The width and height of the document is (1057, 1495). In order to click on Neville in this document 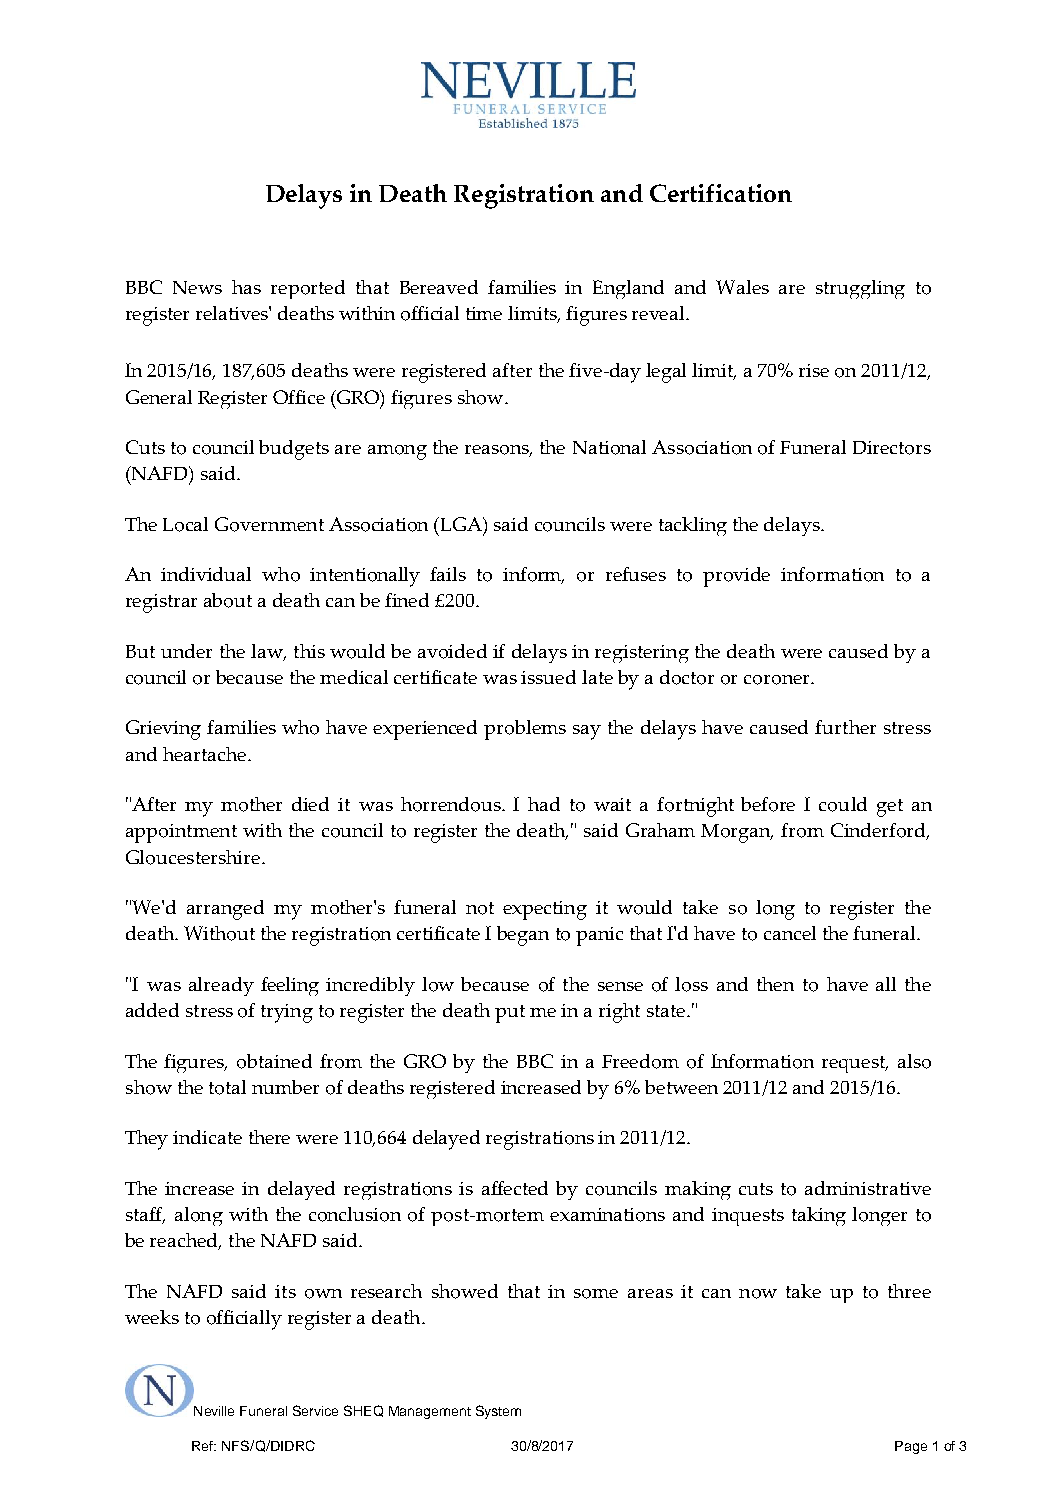, I will do `click(214, 1411)`.
